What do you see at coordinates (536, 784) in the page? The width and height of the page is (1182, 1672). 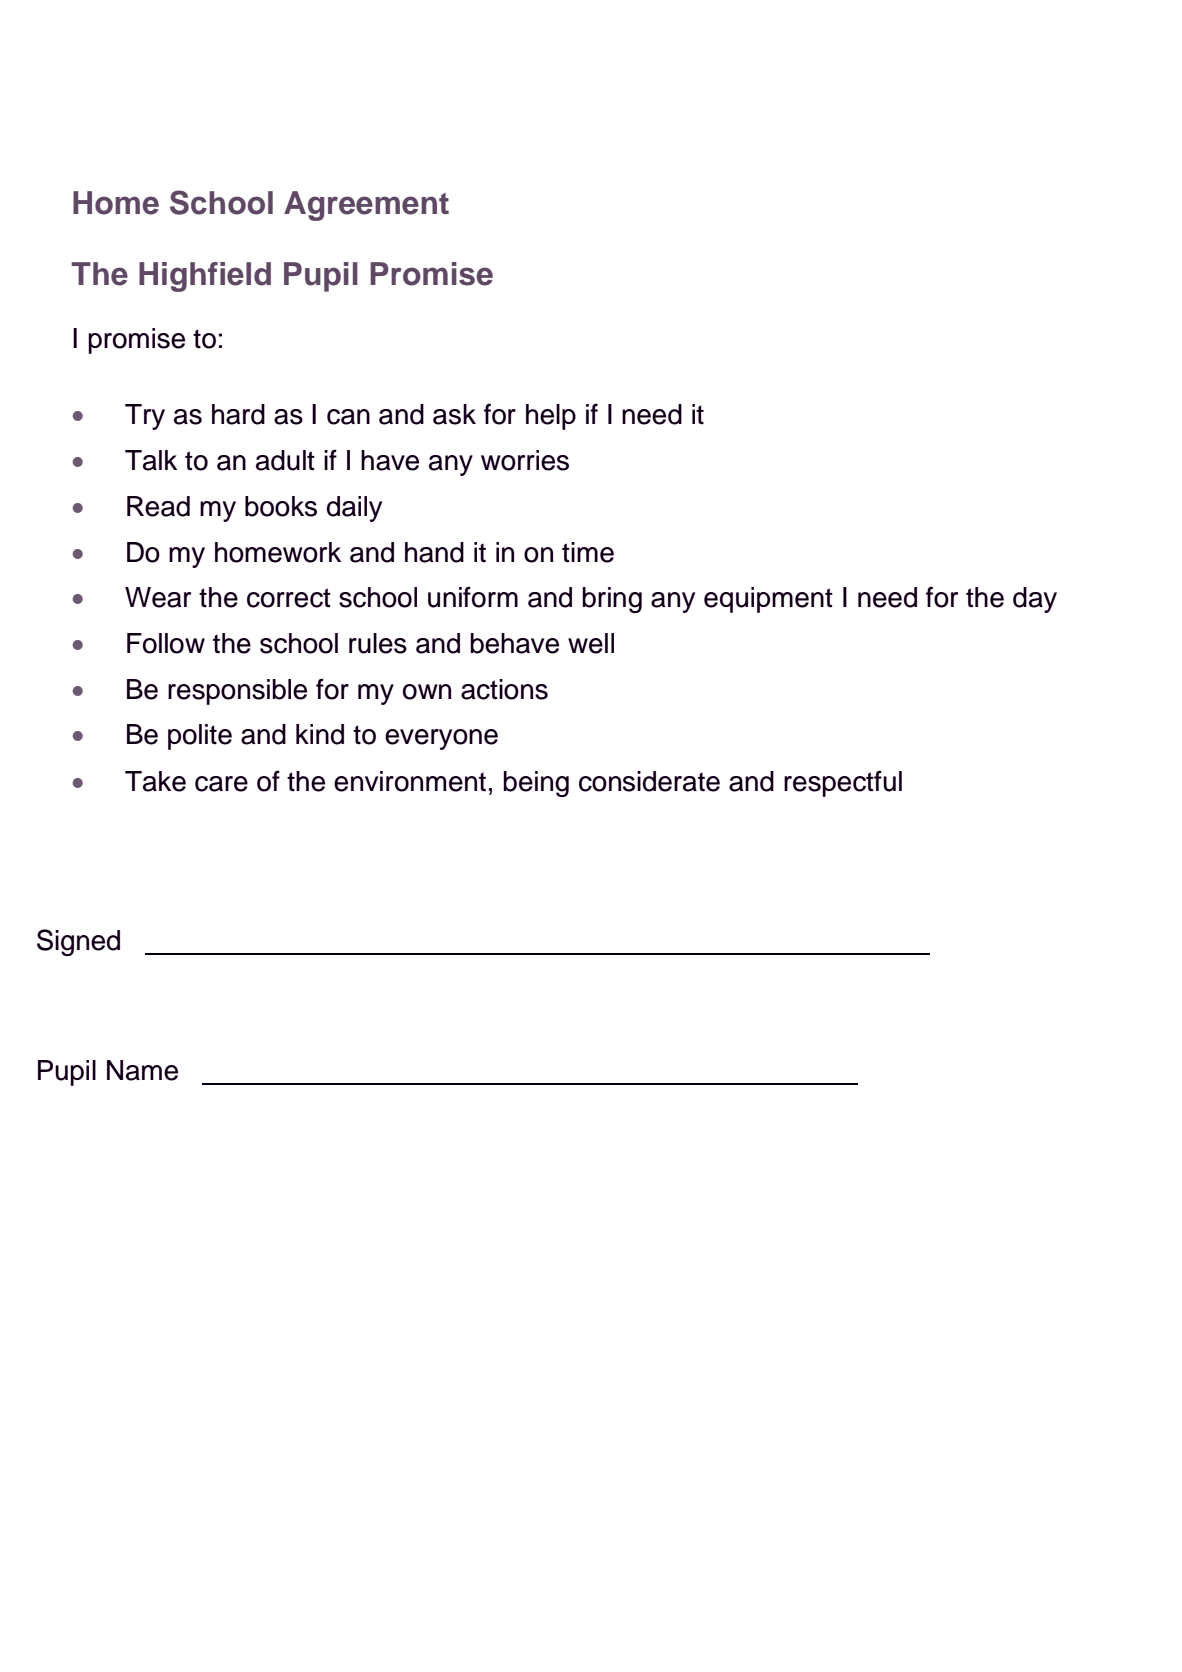 I see `being` at bounding box center [536, 784].
